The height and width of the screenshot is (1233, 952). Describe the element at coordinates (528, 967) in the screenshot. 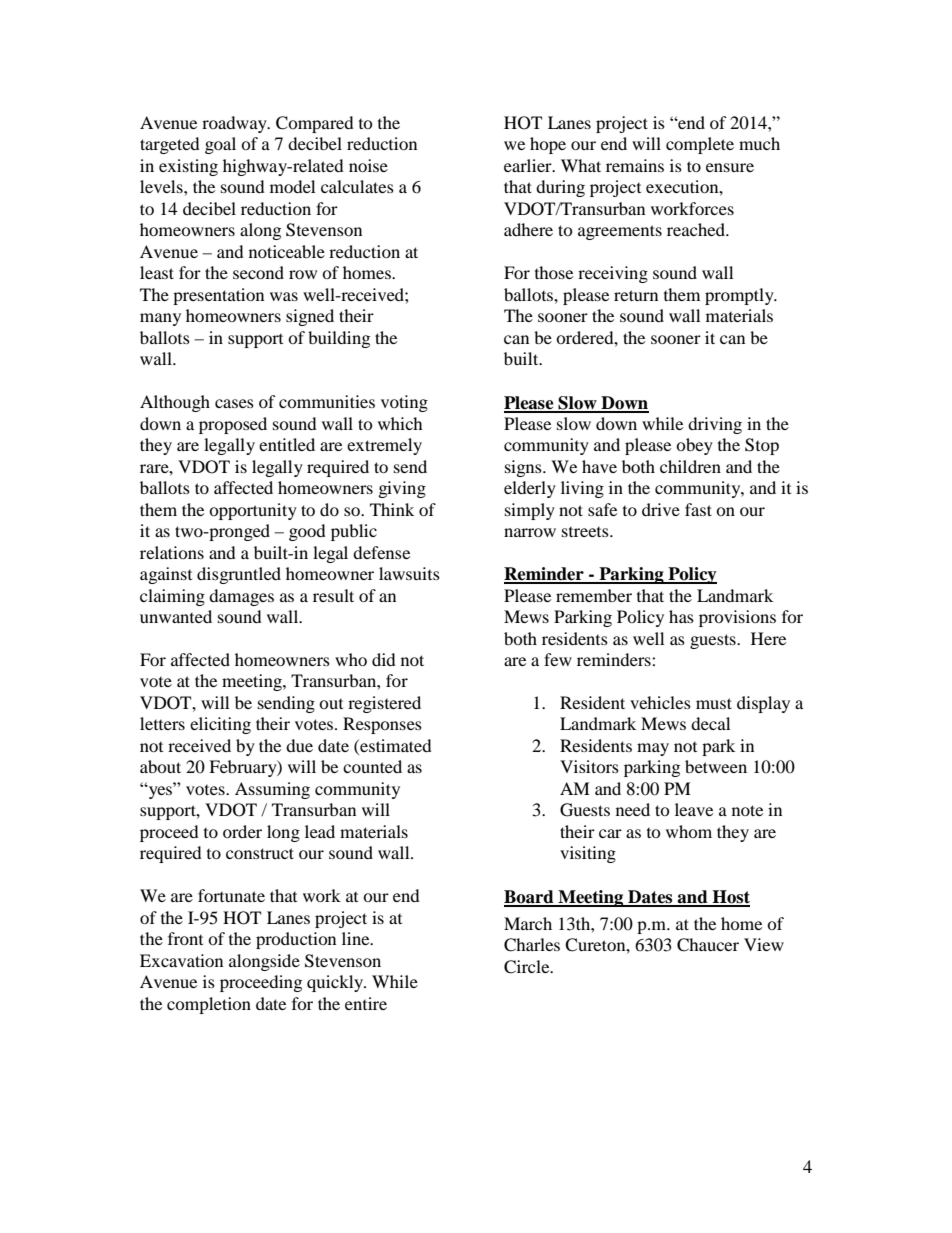

I see `Circle` at that location.
